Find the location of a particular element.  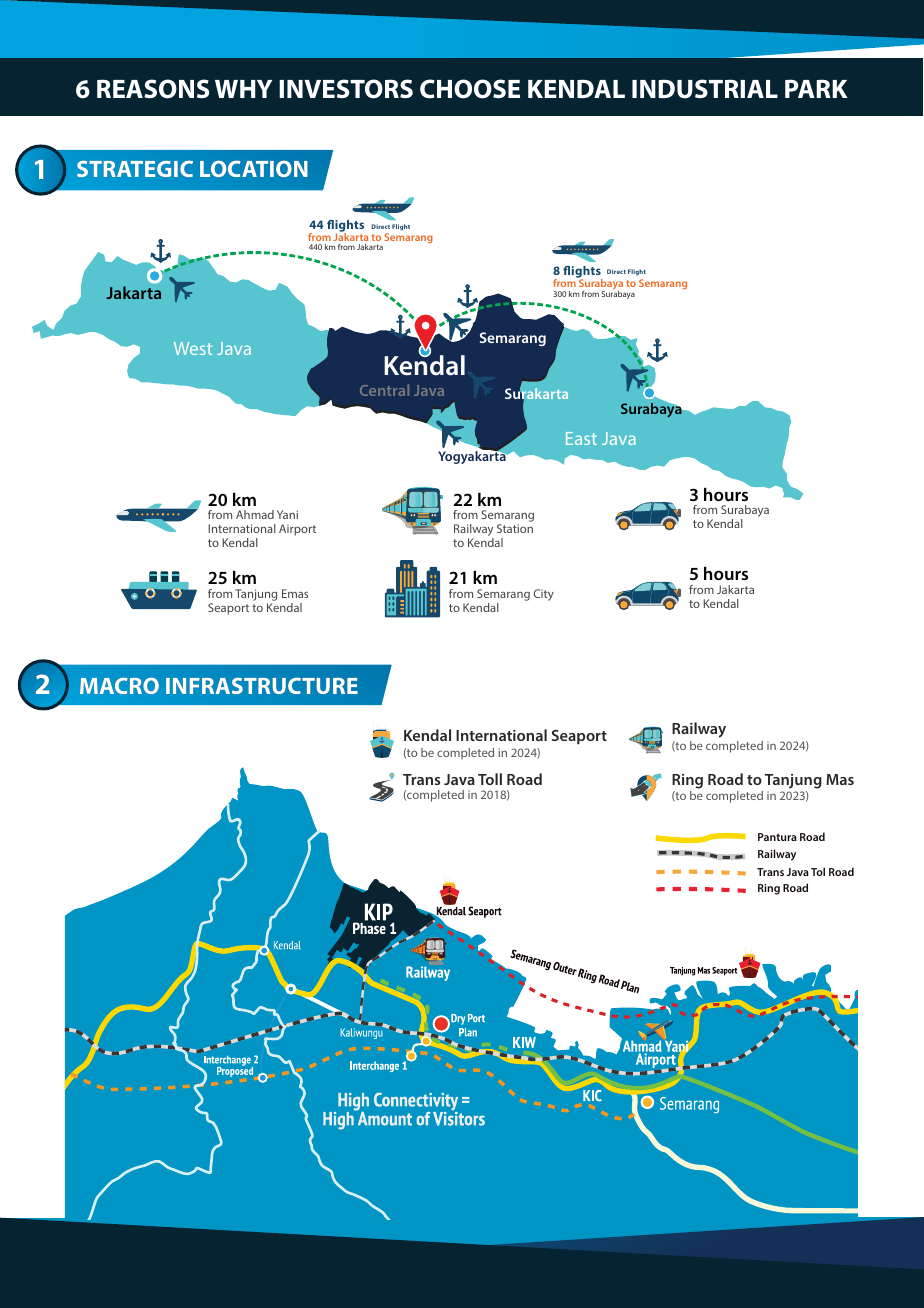

City is located at coordinates (544, 595).
